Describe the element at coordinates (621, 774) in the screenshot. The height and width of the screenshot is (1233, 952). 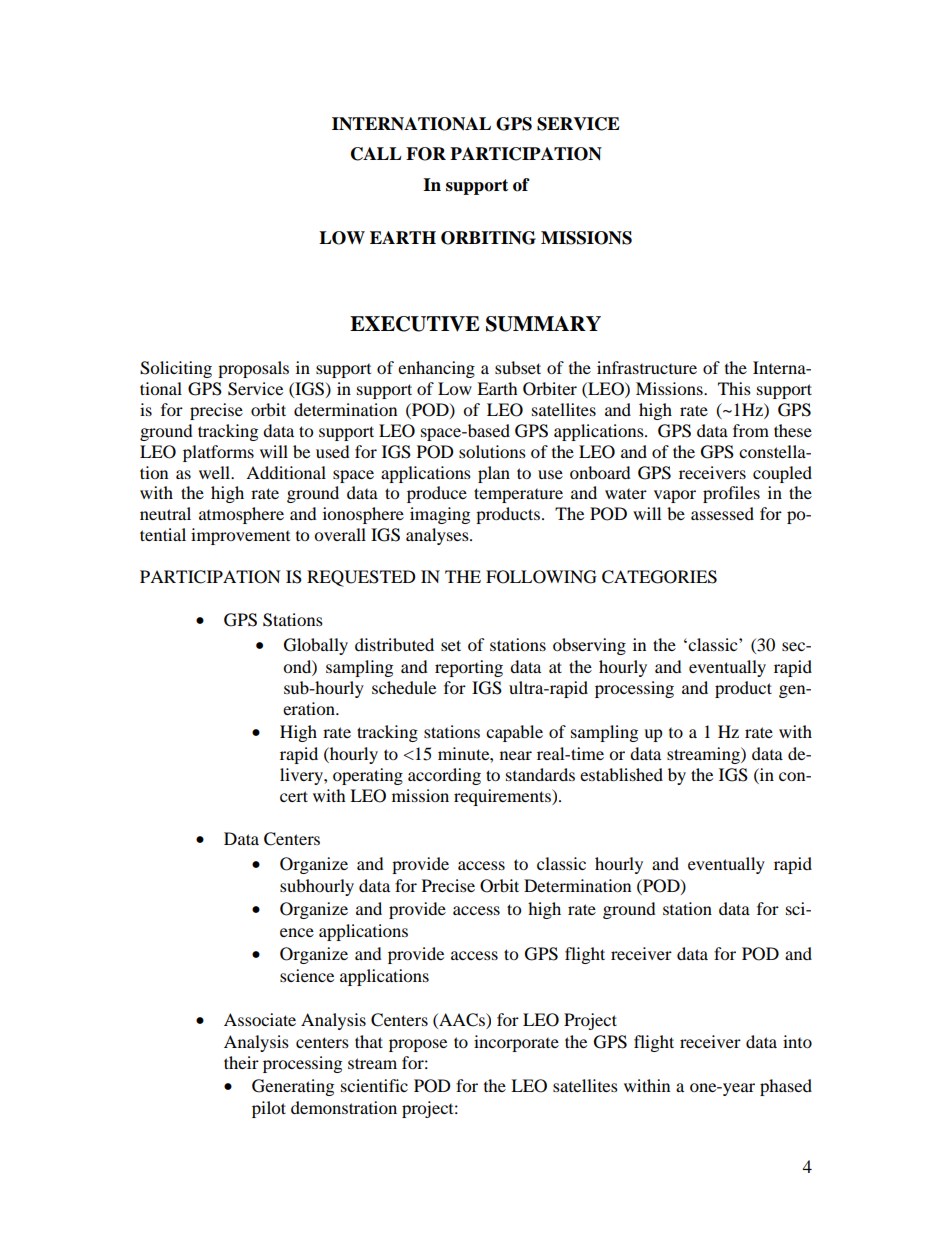
I see `established` at that location.
